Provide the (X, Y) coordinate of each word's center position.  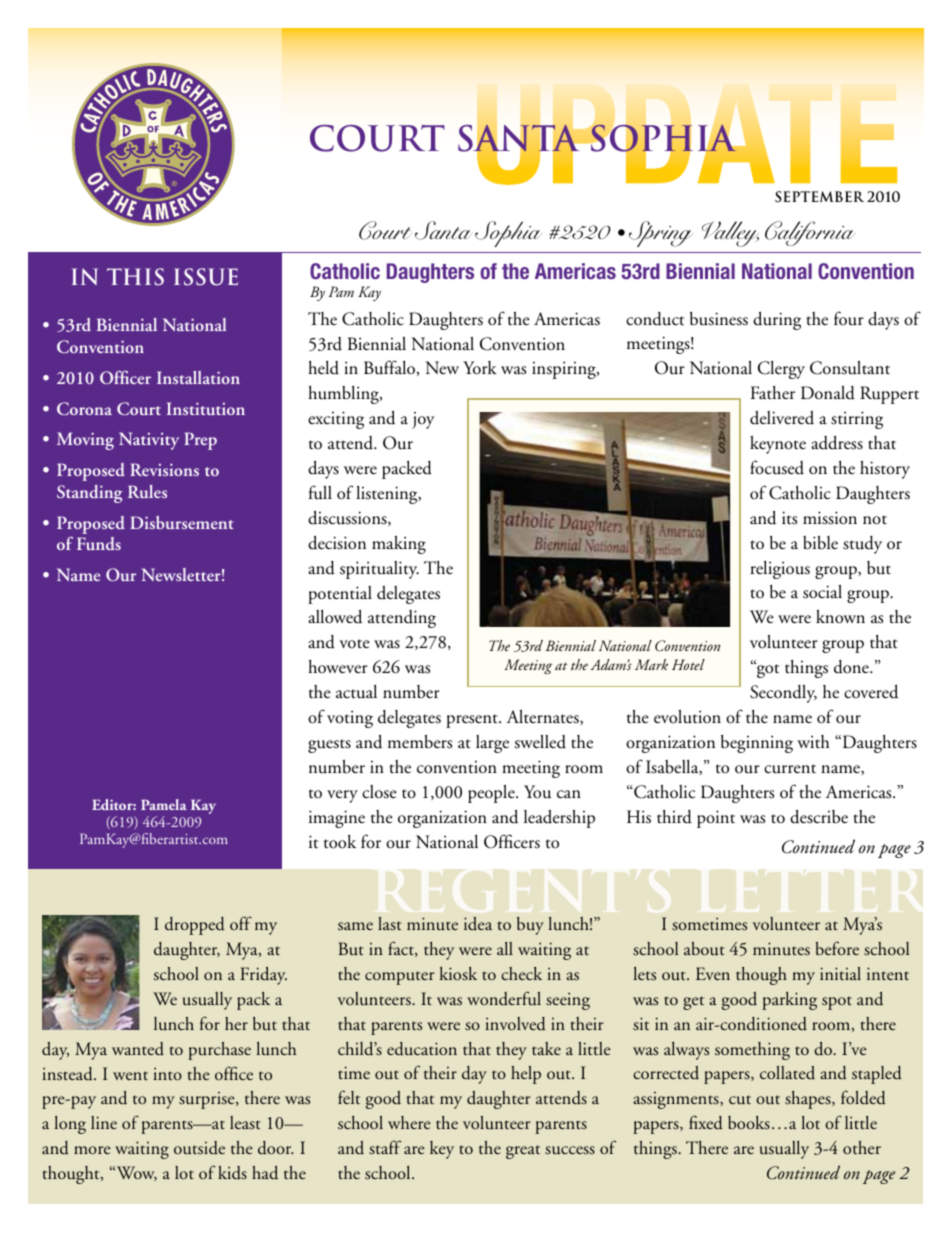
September (819, 196)
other (862, 1148)
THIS (135, 277)
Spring (660, 234)
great (523, 1152)
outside (199, 1148)
